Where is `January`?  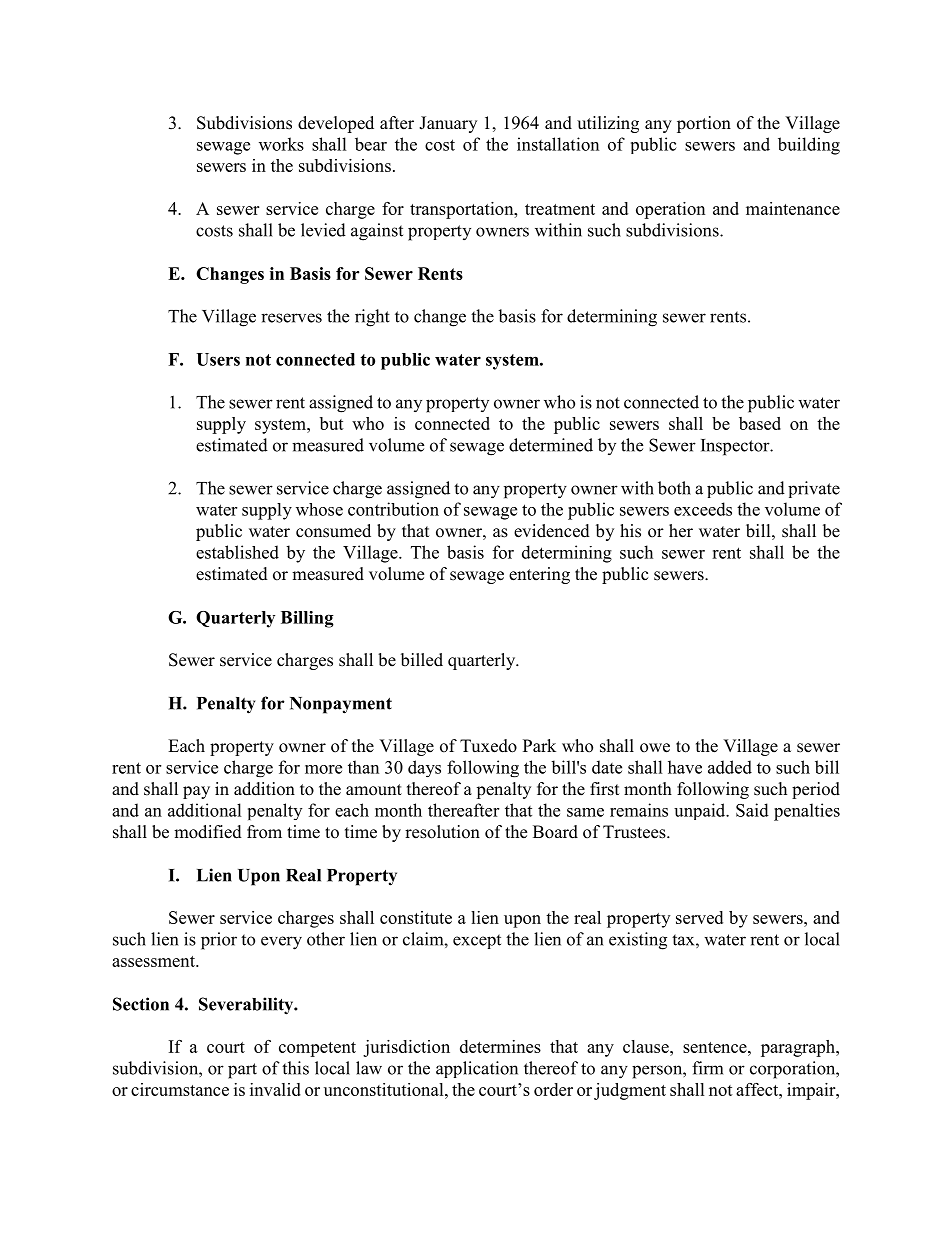 January is located at coordinates (448, 124).
